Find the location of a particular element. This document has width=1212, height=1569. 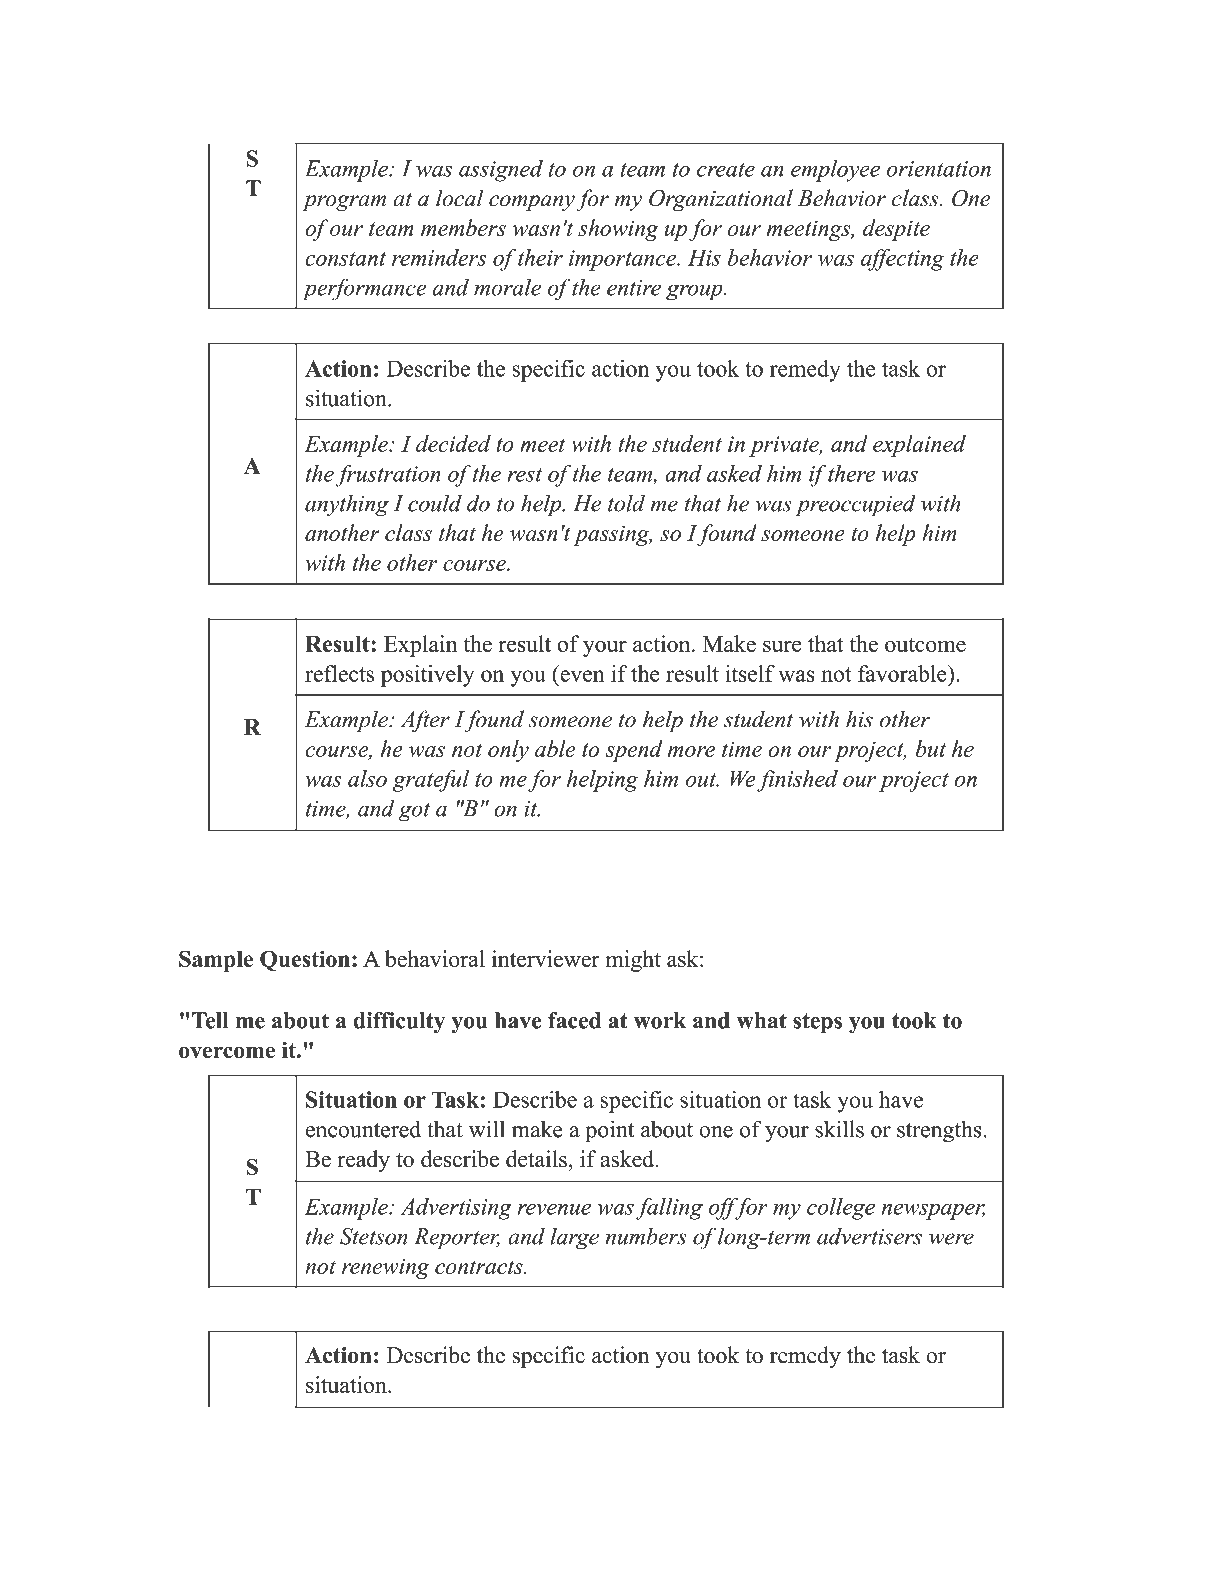

spend is located at coordinates (634, 751).
